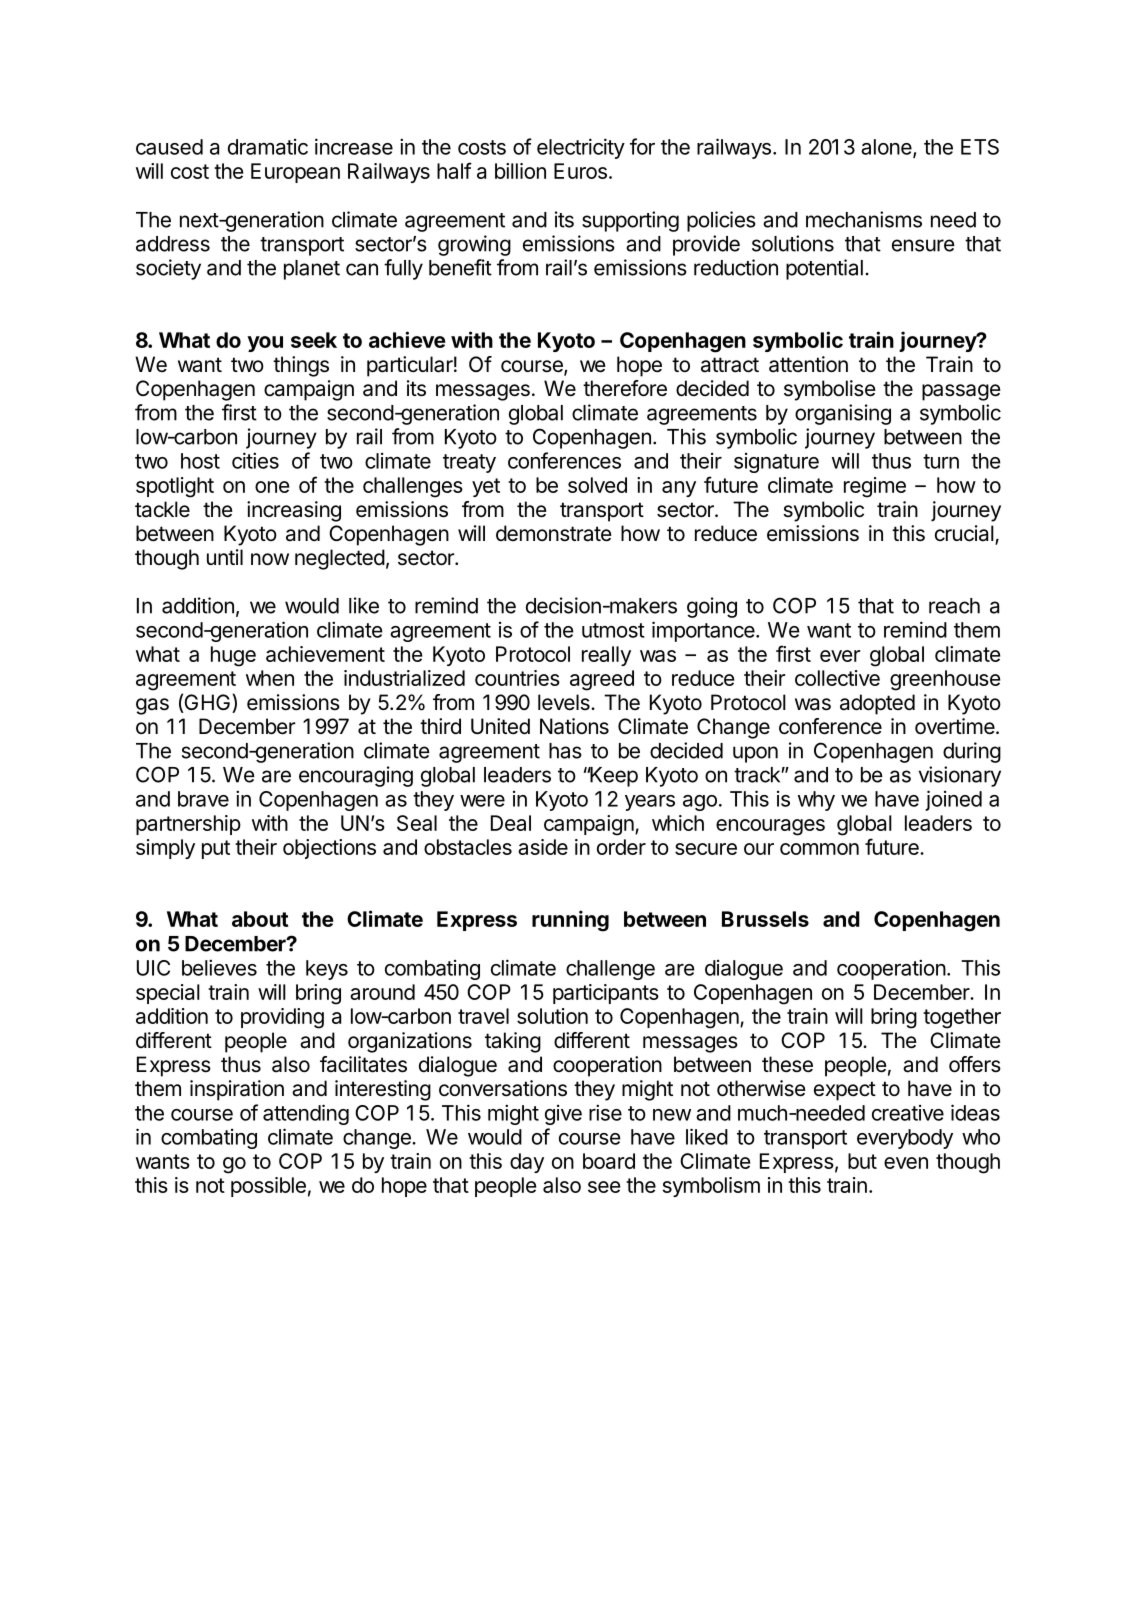 The image size is (1135, 1607). What do you see at coordinates (580, 171) in the page?
I see `Euros` at bounding box center [580, 171].
